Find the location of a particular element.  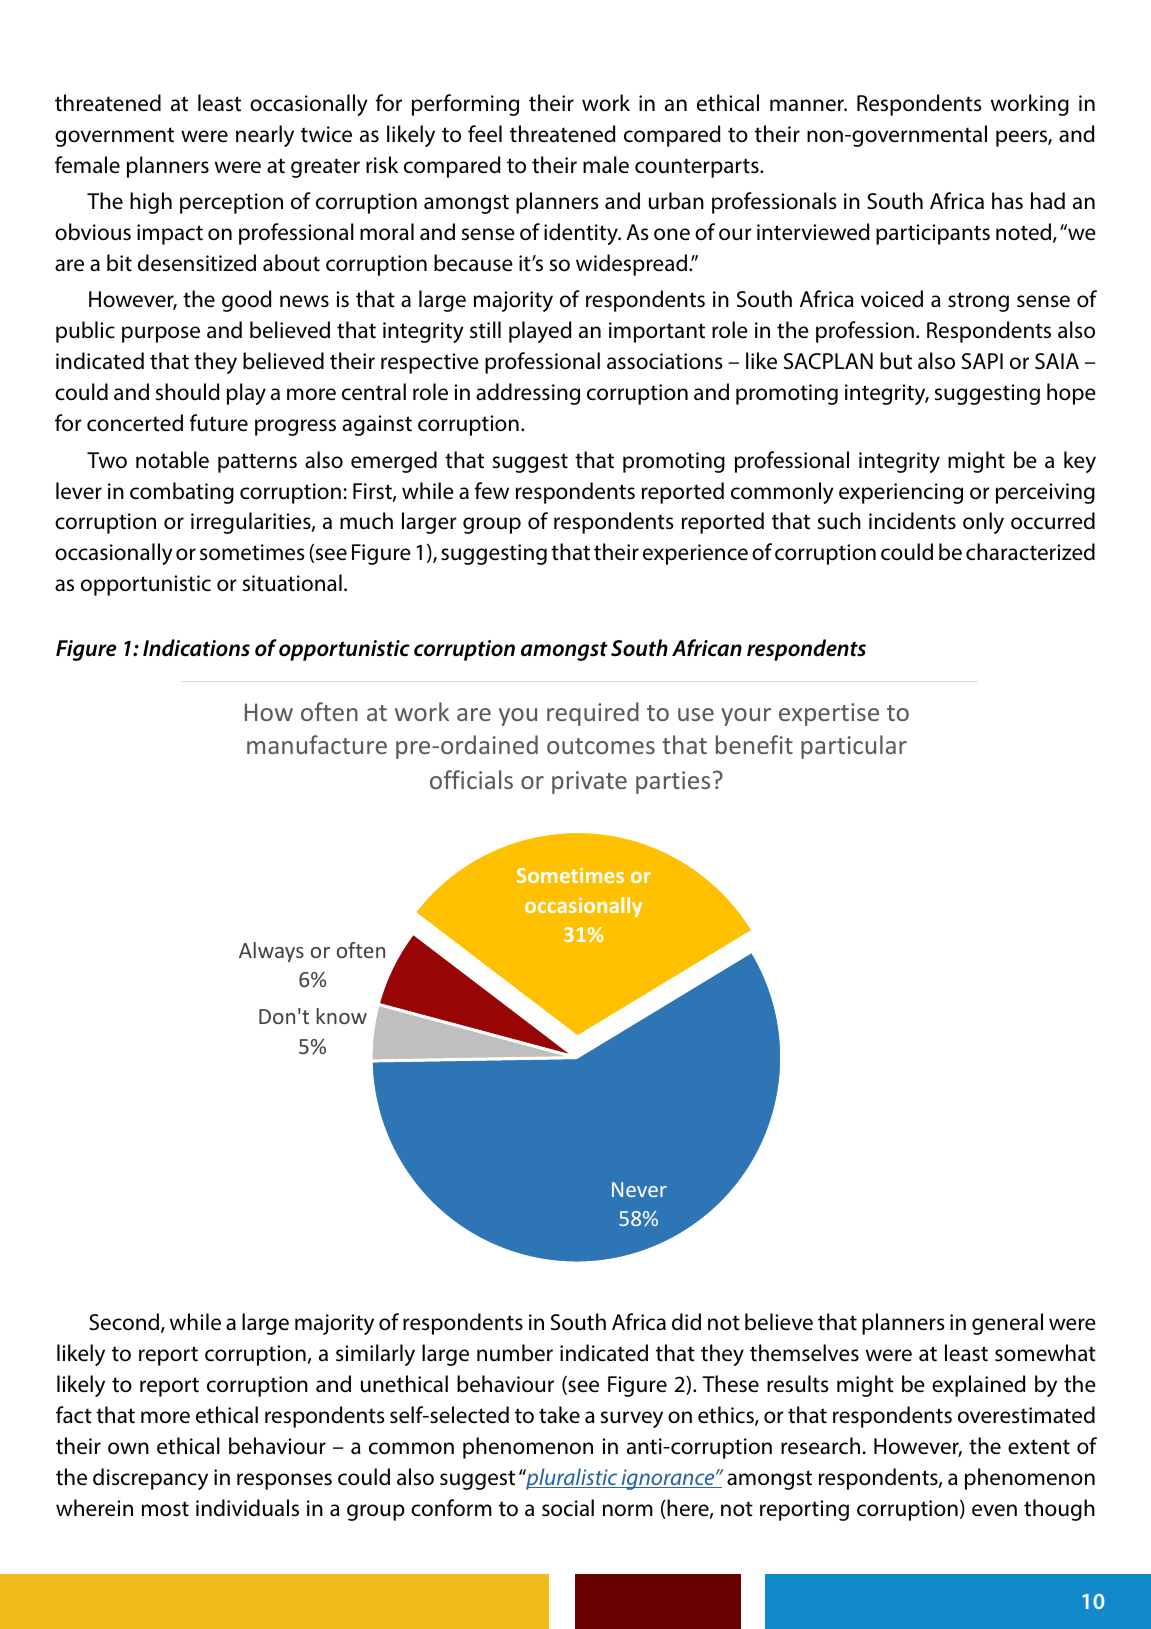

particular is located at coordinates (854, 747).
